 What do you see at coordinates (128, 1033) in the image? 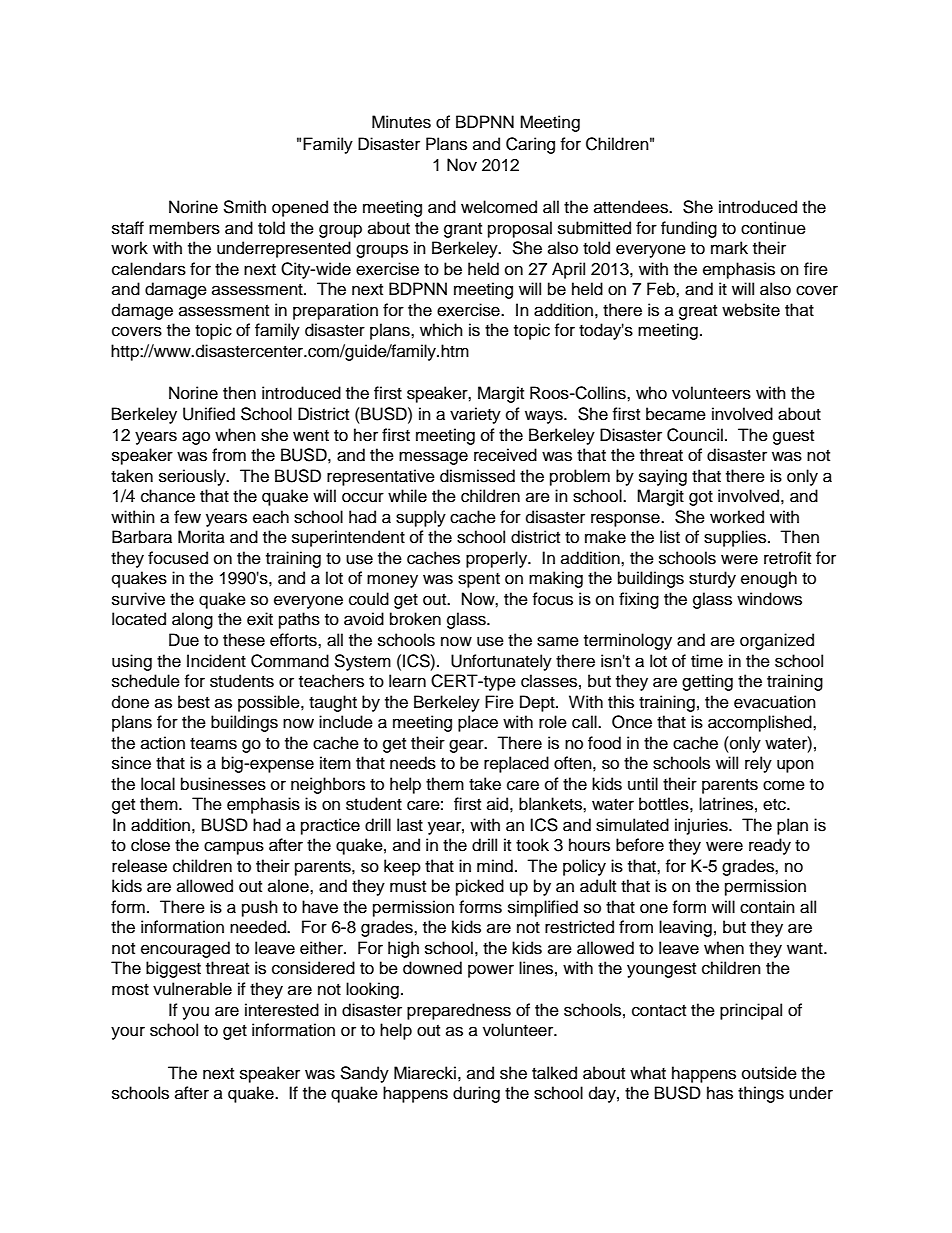
I see `your` at bounding box center [128, 1033].
